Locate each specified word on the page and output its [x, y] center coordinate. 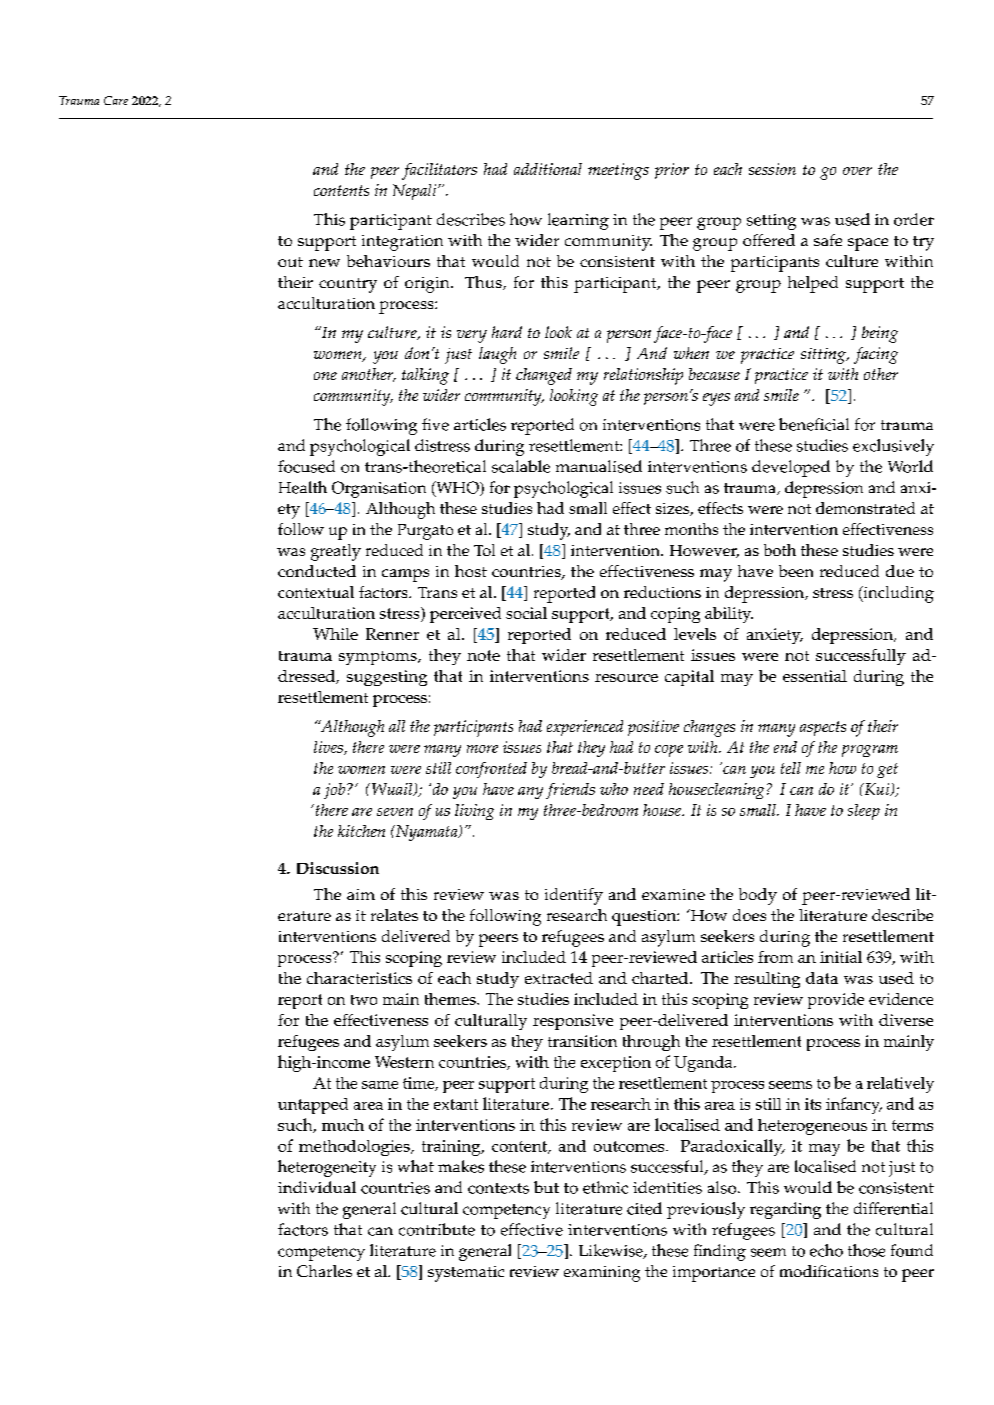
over [857, 171]
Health [303, 487]
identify [574, 896]
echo [826, 1250]
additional [548, 169]
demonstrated [865, 508]
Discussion [338, 868]
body [758, 896]
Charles [324, 1271]
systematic [466, 1274]
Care [116, 100]
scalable [521, 466]
